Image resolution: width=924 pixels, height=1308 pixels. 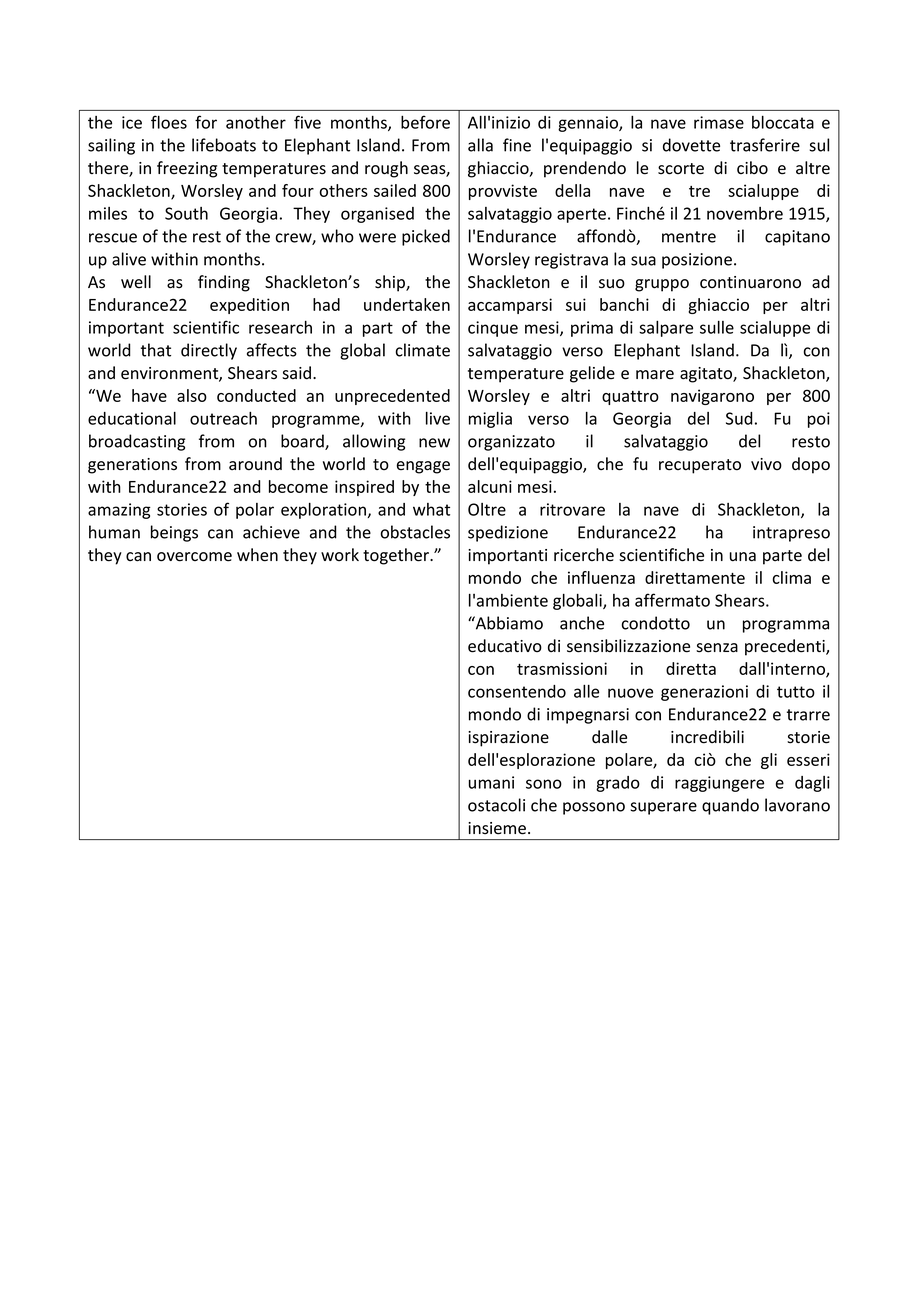 What do you see at coordinates (493, 329) in the screenshot?
I see `cinque` at bounding box center [493, 329].
